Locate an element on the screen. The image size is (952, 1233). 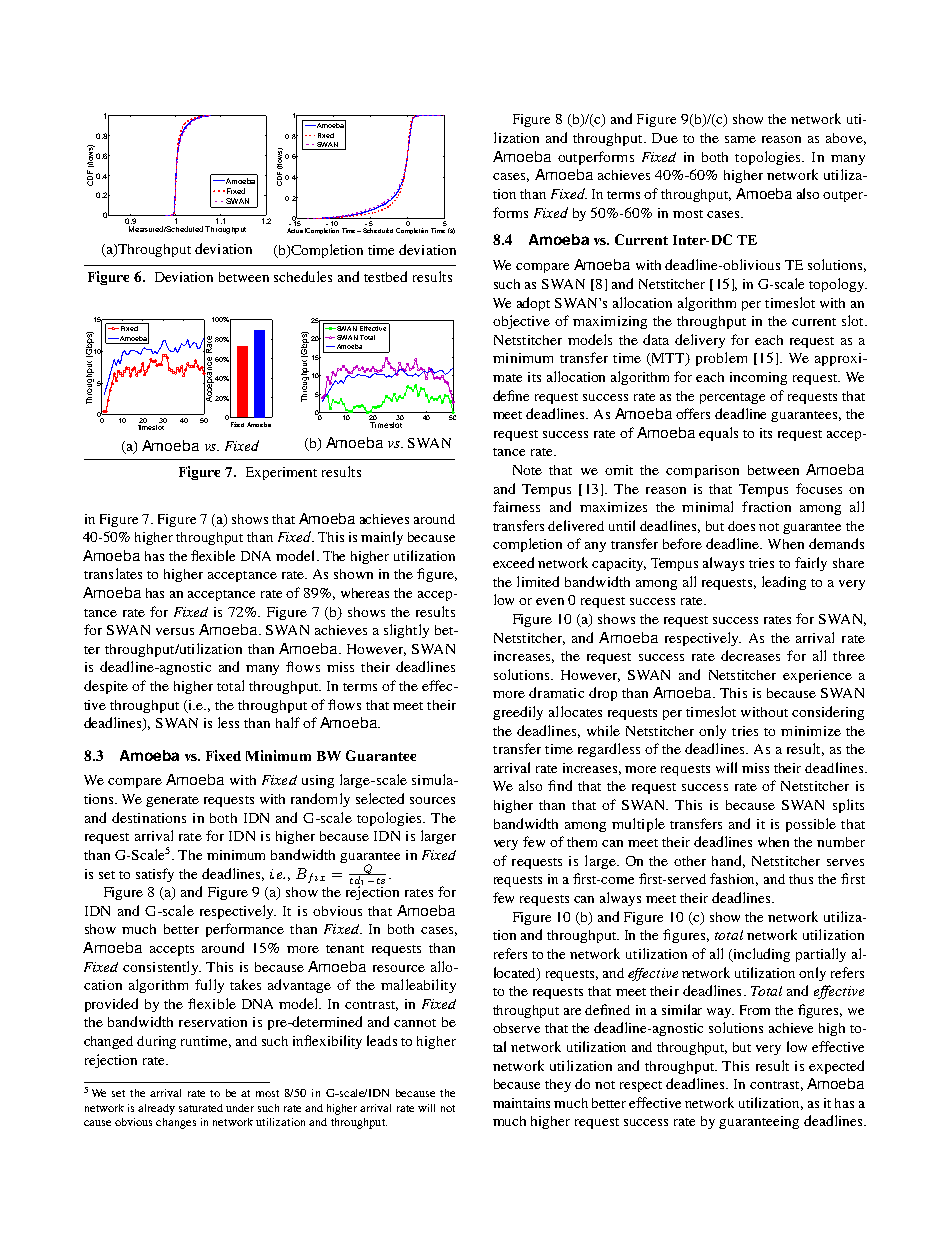
satisfy is located at coordinates (155, 875).
